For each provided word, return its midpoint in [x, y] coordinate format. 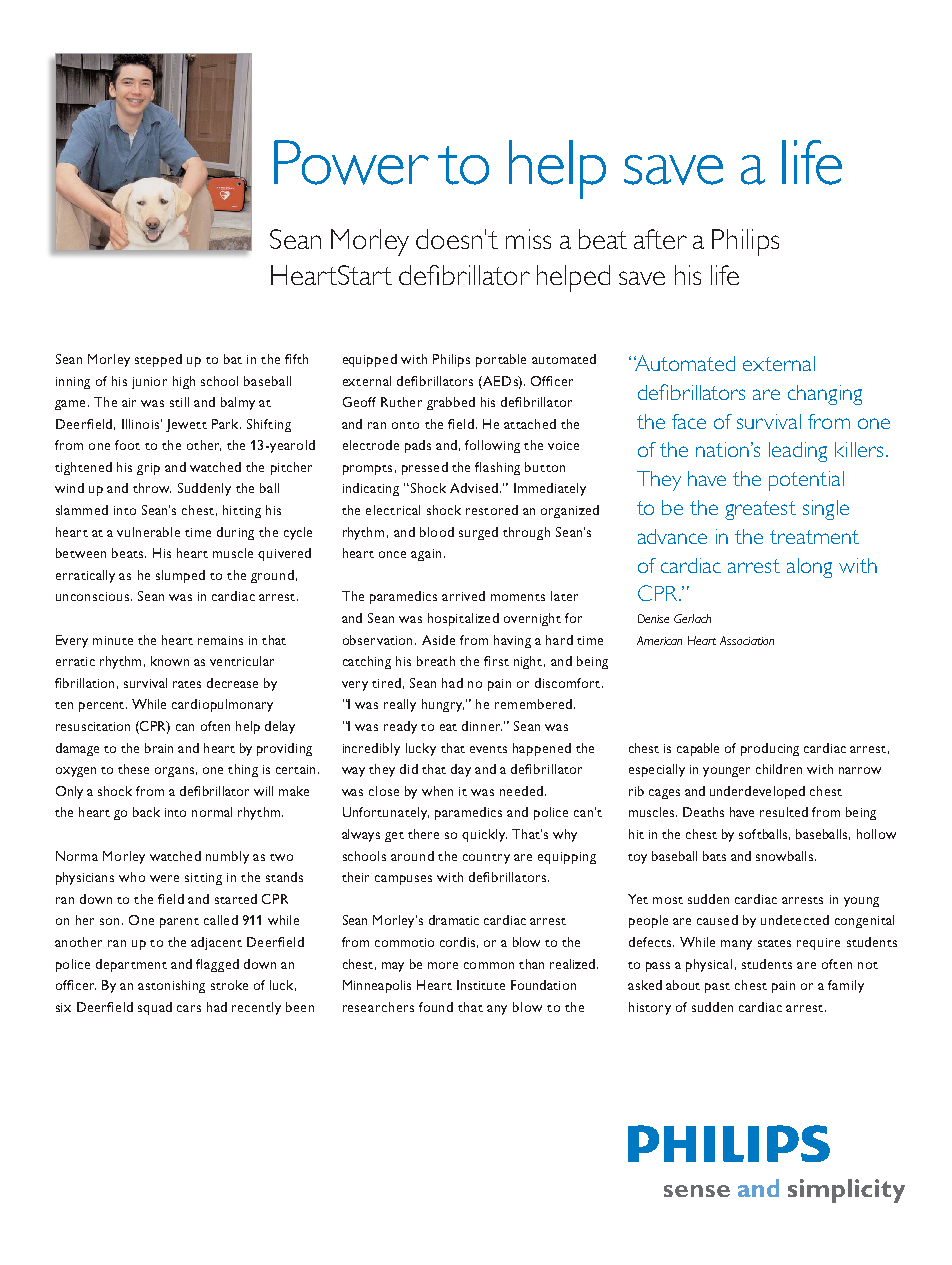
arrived [463, 596]
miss [528, 239]
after [660, 239]
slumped [180, 576]
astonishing [171, 986]
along [809, 568]
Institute [481, 985]
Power [351, 162]
